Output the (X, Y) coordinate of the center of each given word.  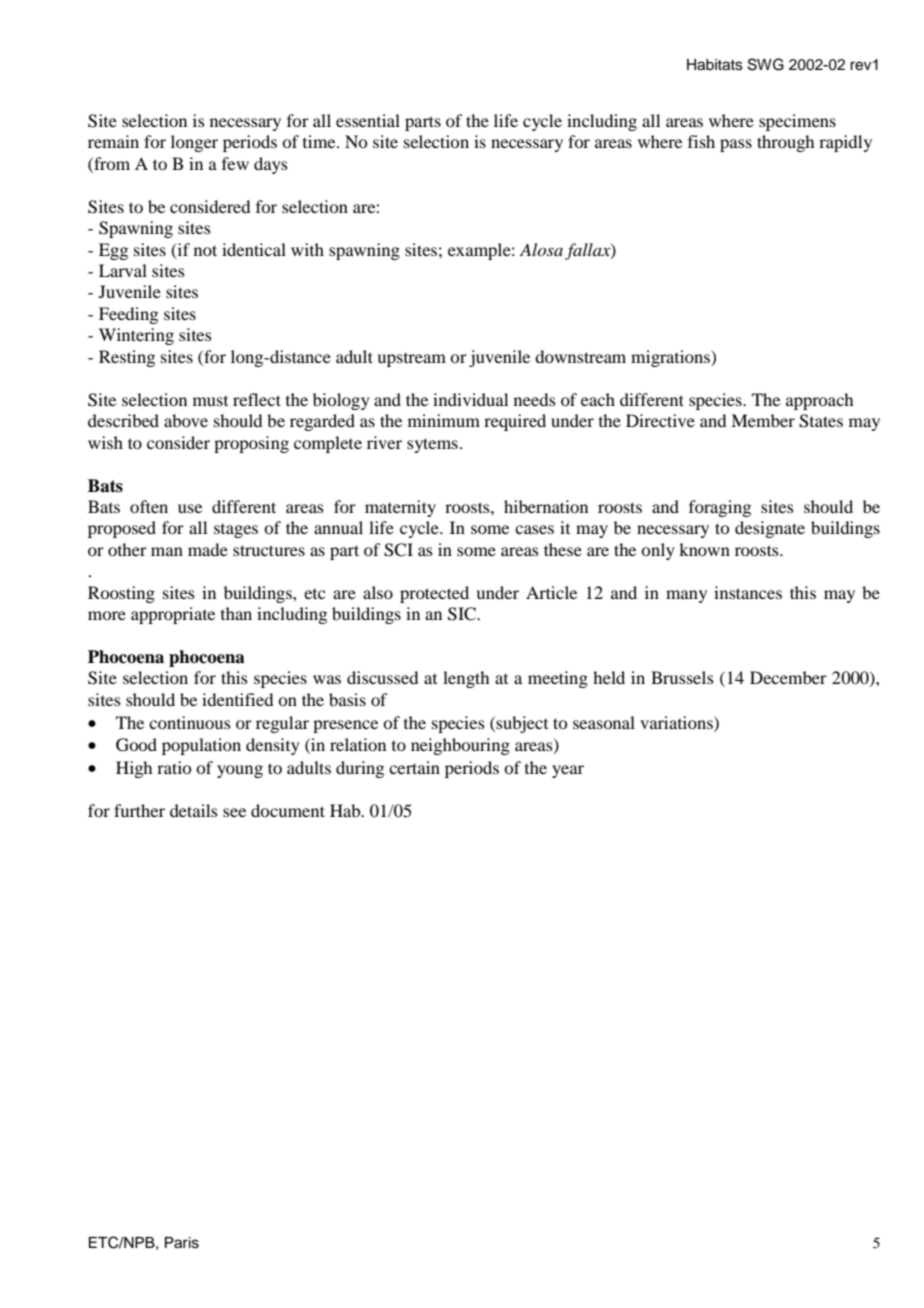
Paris (182, 1243)
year (568, 771)
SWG (766, 64)
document (288, 810)
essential (368, 120)
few (235, 163)
